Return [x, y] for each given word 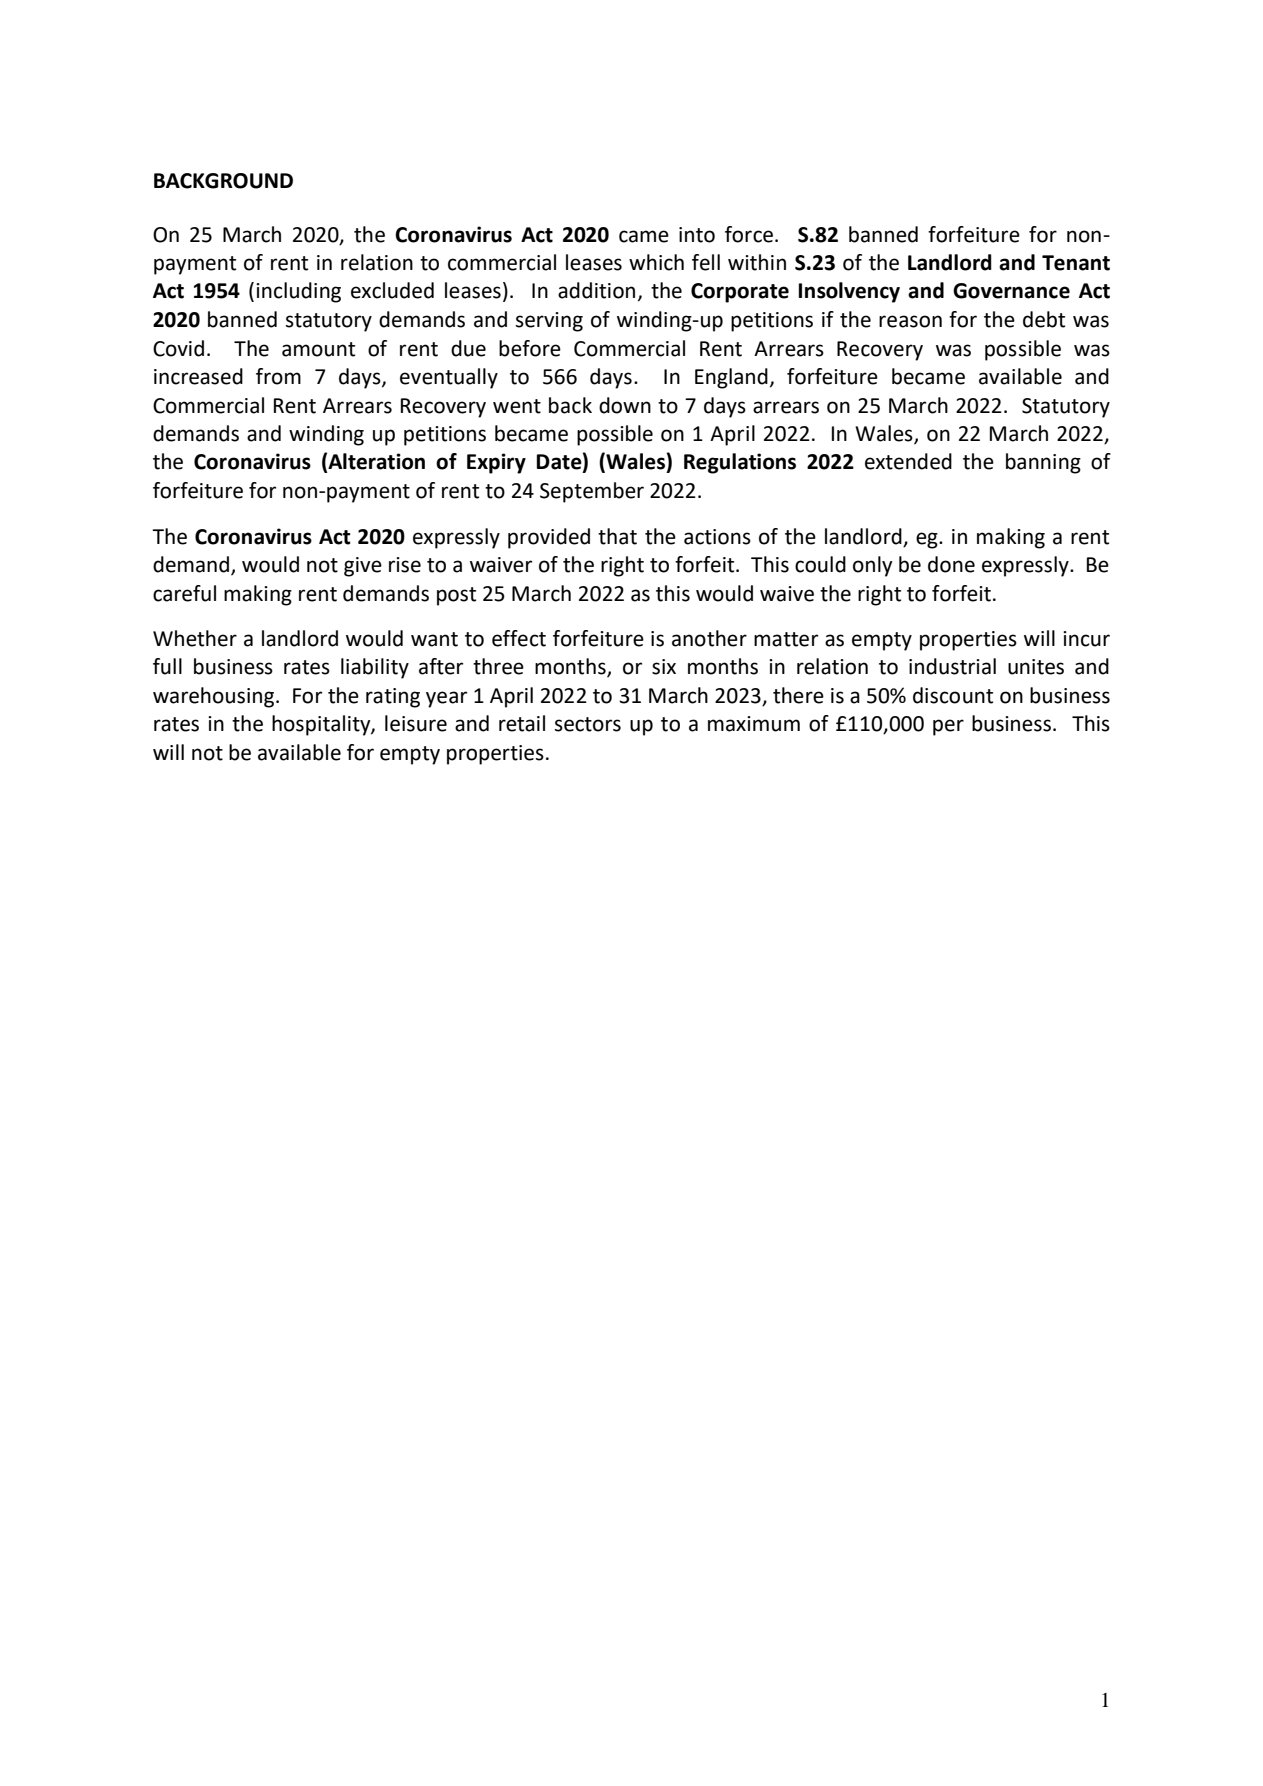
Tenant [1076, 263]
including [298, 292]
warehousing [215, 697]
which [656, 262]
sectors [588, 724]
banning [1043, 463]
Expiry [496, 463]
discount [953, 695]
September [592, 492]
